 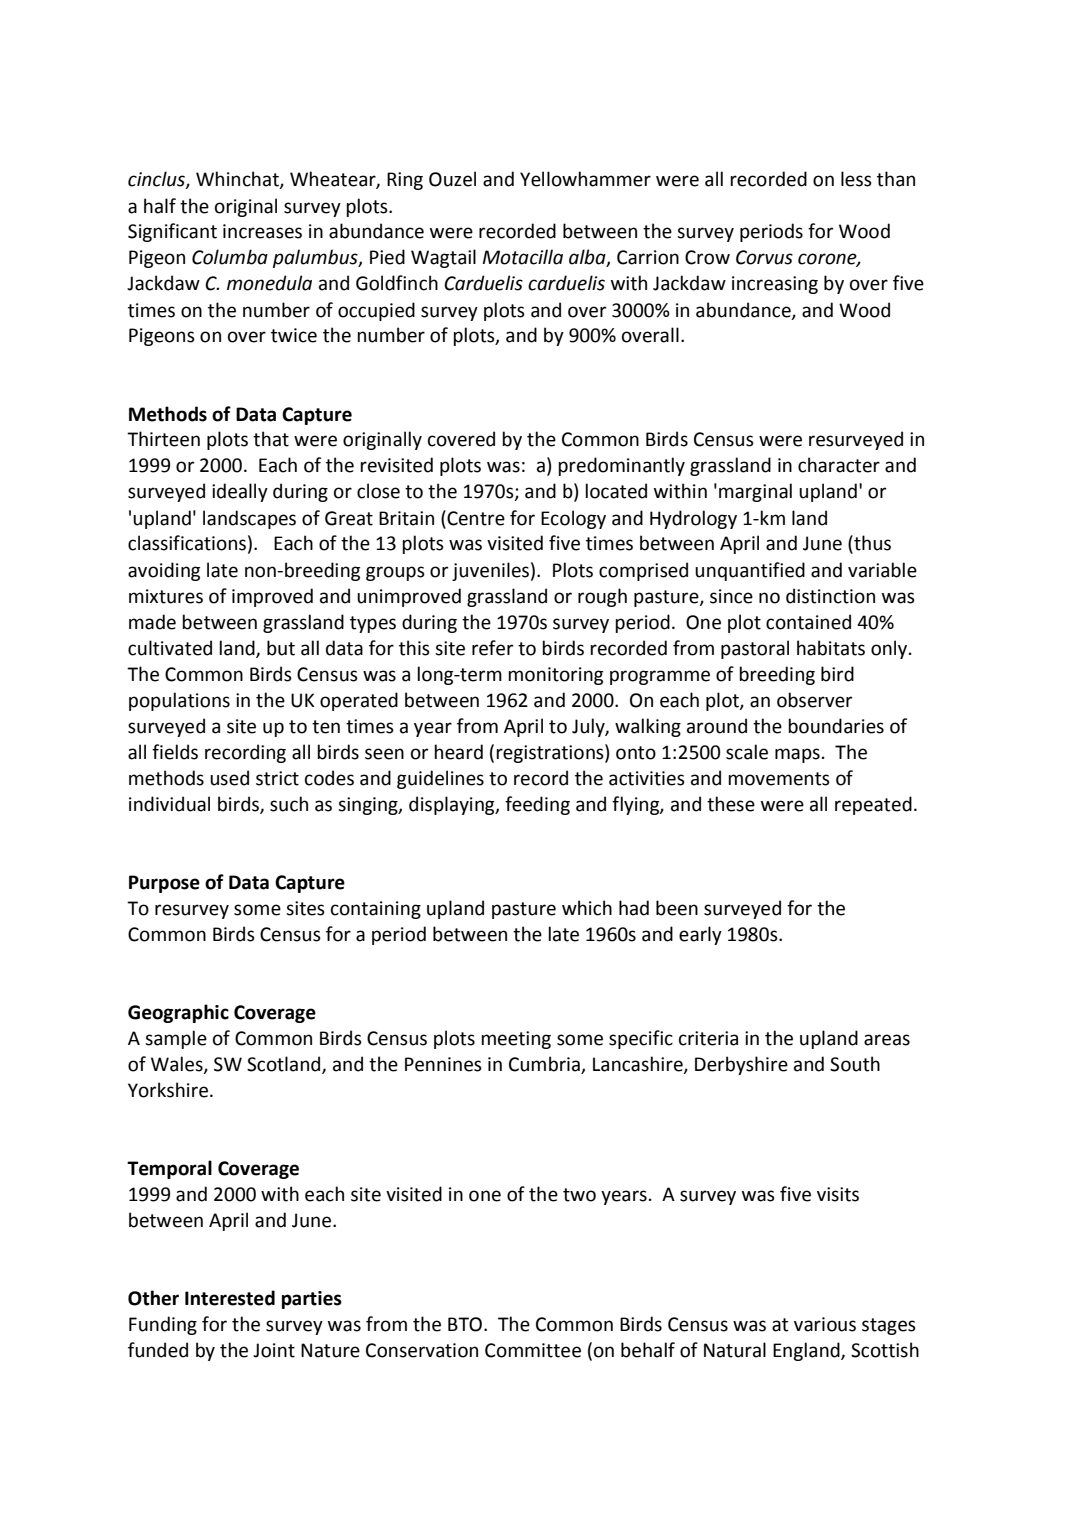 What do you see at coordinates (797, 755) in the document?
I see `maps` at bounding box center [797, 755].
